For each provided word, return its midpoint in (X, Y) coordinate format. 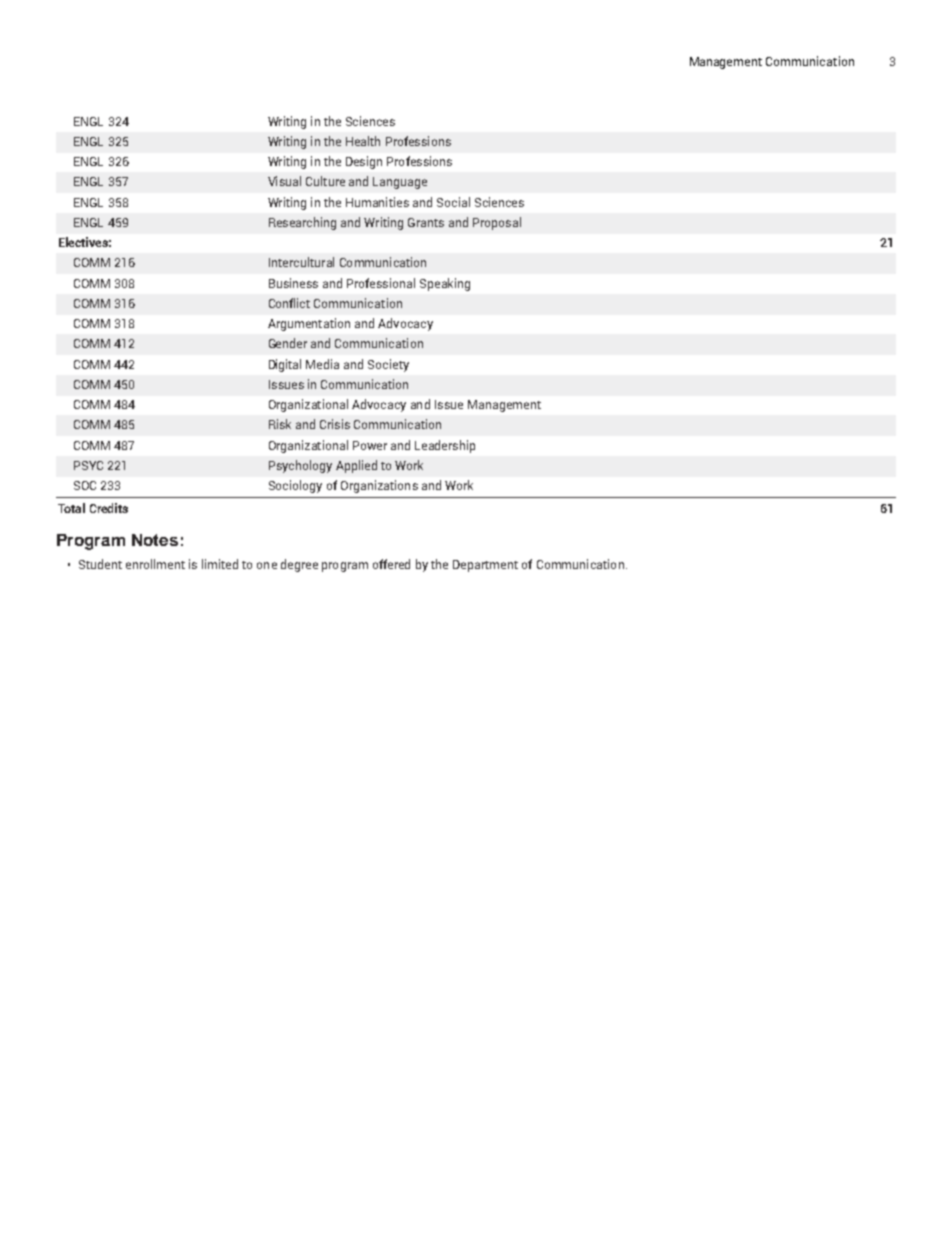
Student (100, 564)
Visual (284, 181)
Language (400, 183)
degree (299, 565)
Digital (285, 365)
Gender (288, 343)
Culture (325, 181)
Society (388, 365)
